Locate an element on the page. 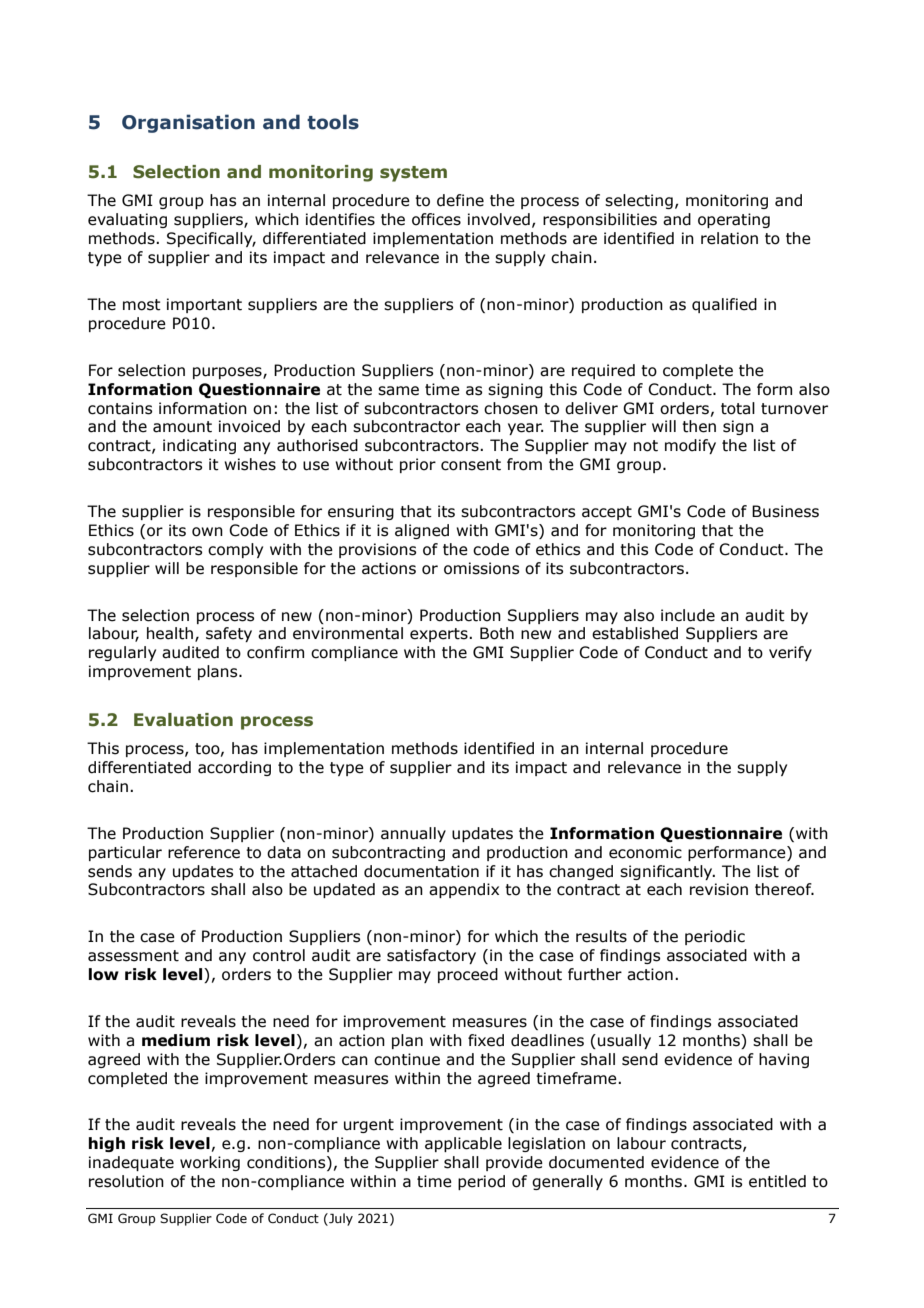 This image has height=1308, width=924. consent is located at coordinates (471, 465).
